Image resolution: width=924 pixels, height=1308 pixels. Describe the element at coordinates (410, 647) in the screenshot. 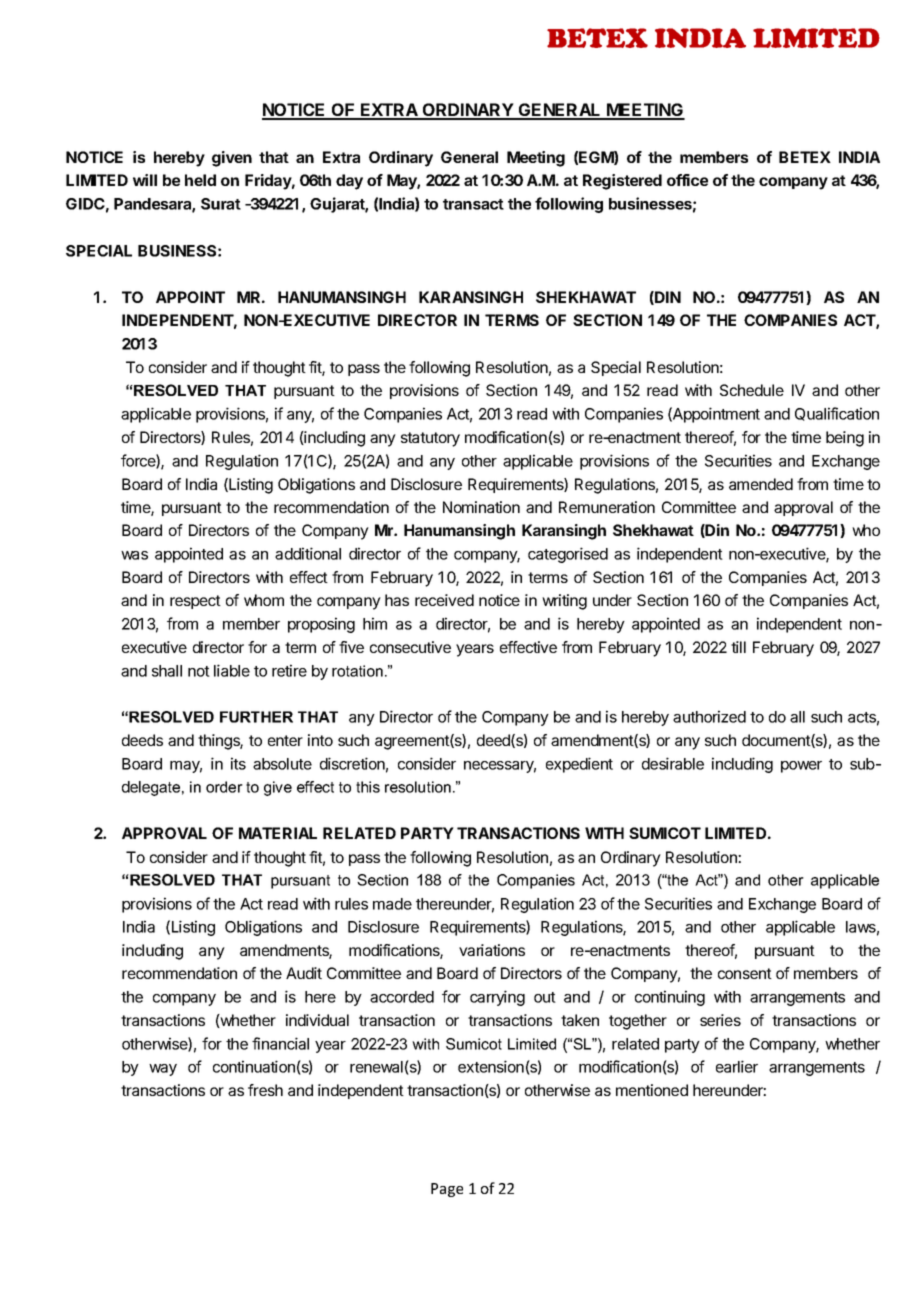

I see `consecutive` at that location.
